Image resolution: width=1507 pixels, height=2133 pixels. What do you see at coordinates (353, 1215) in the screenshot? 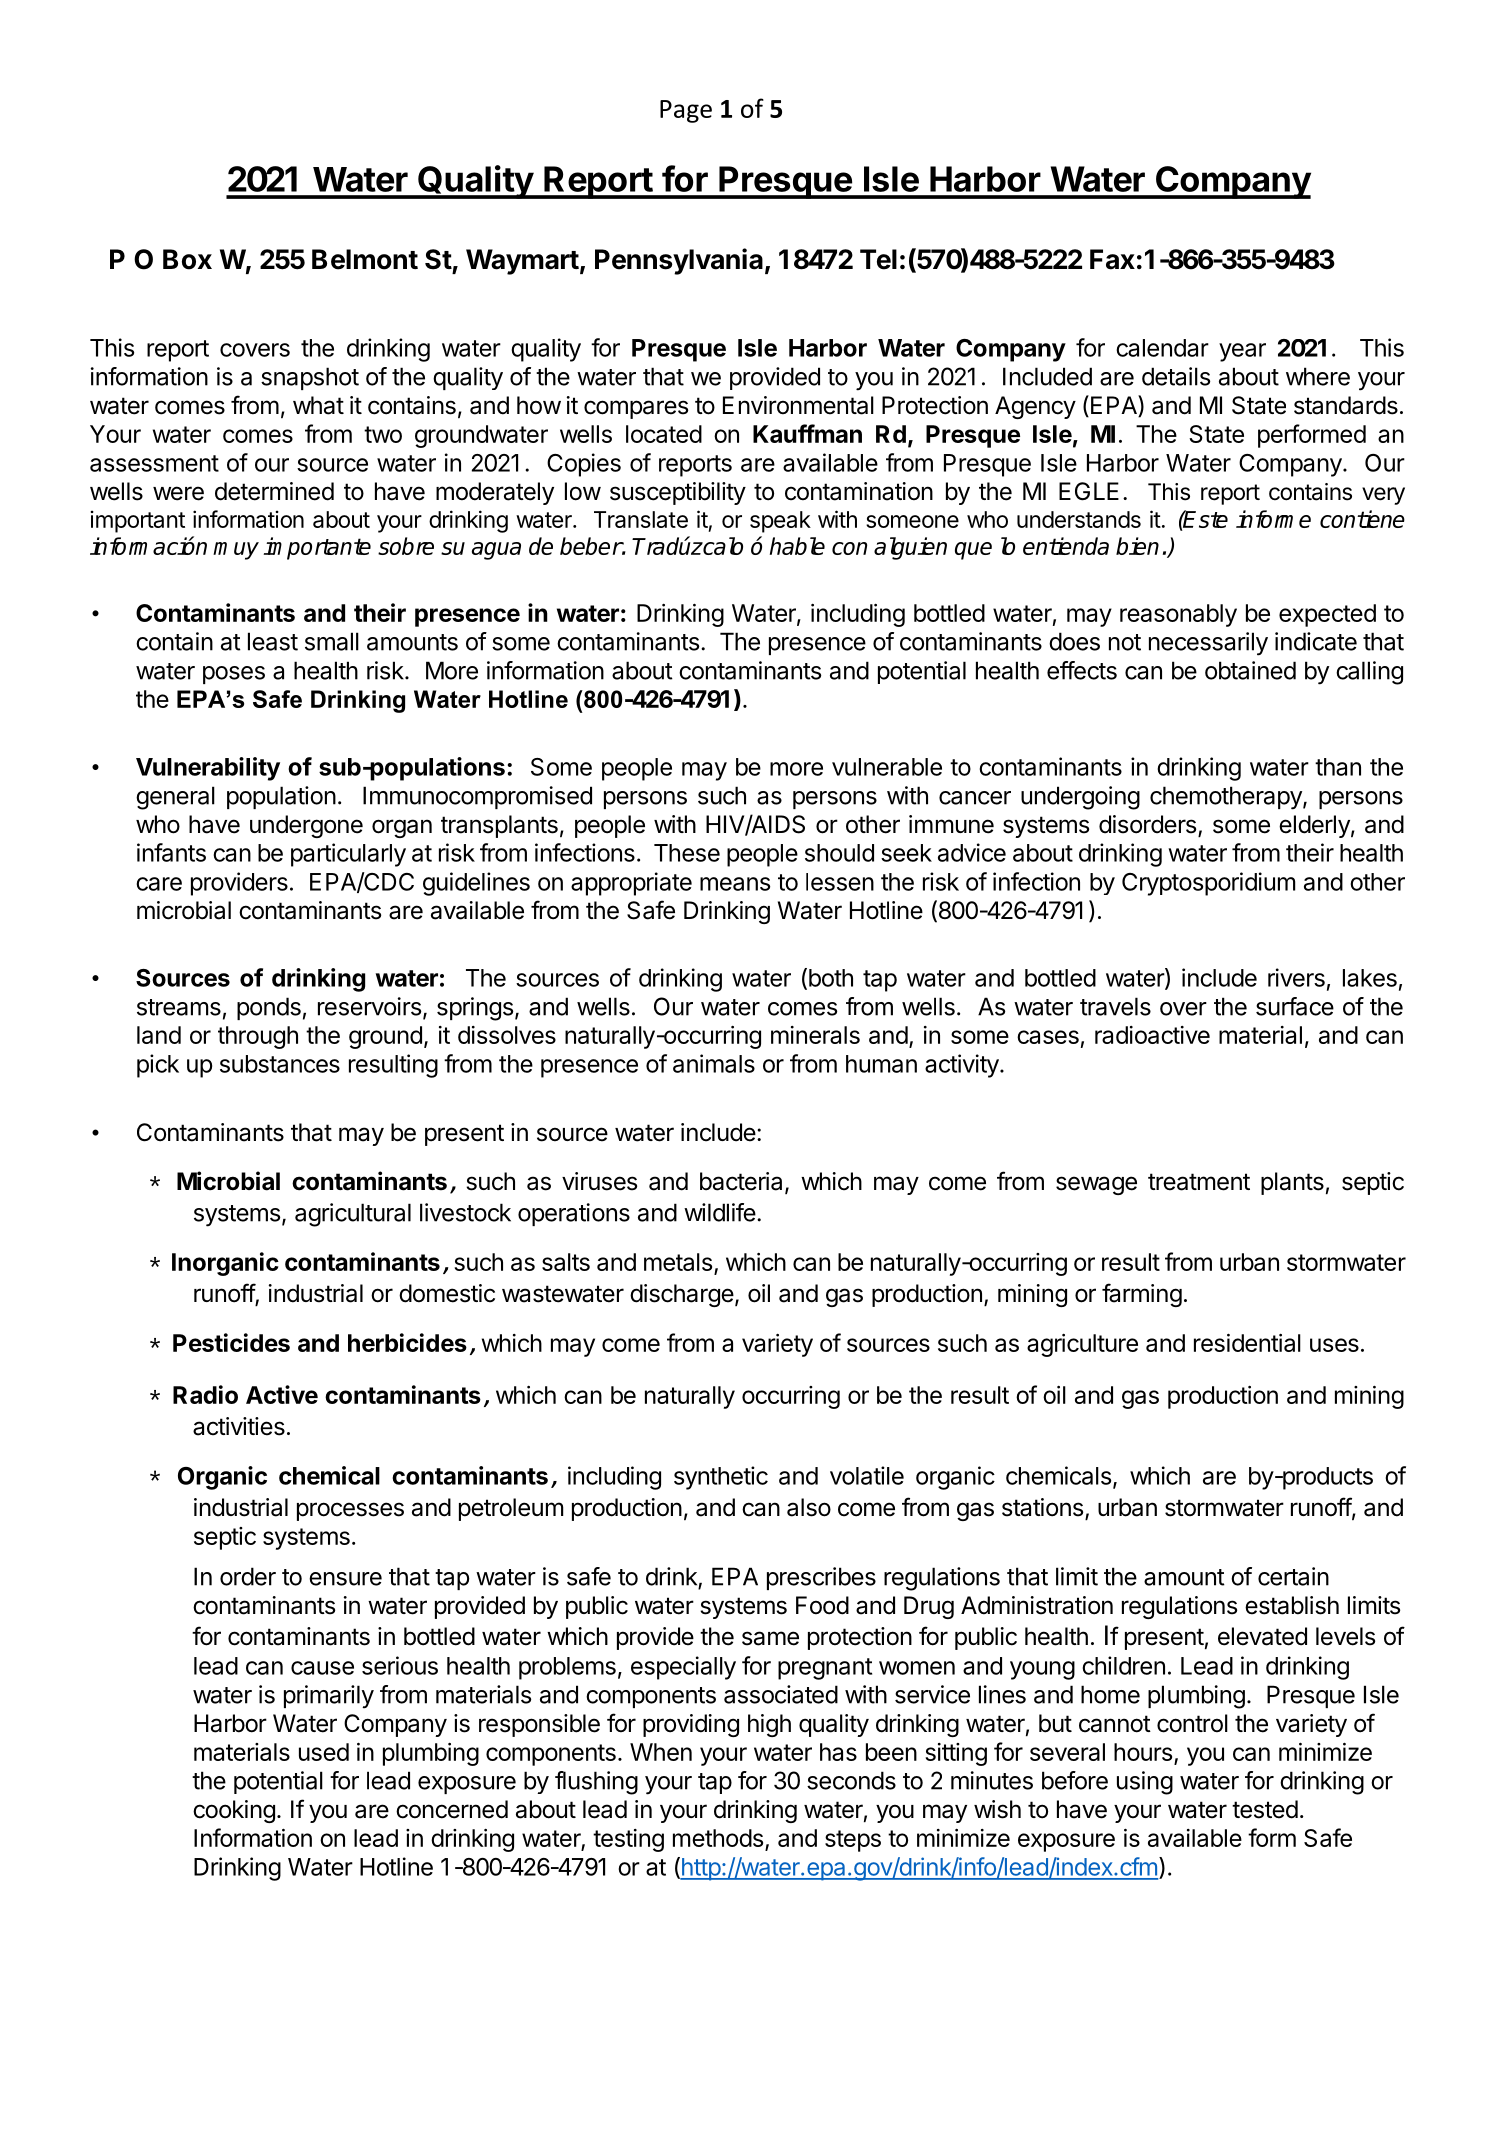
I see `agricultural` at bounding box center [353, 1215].
